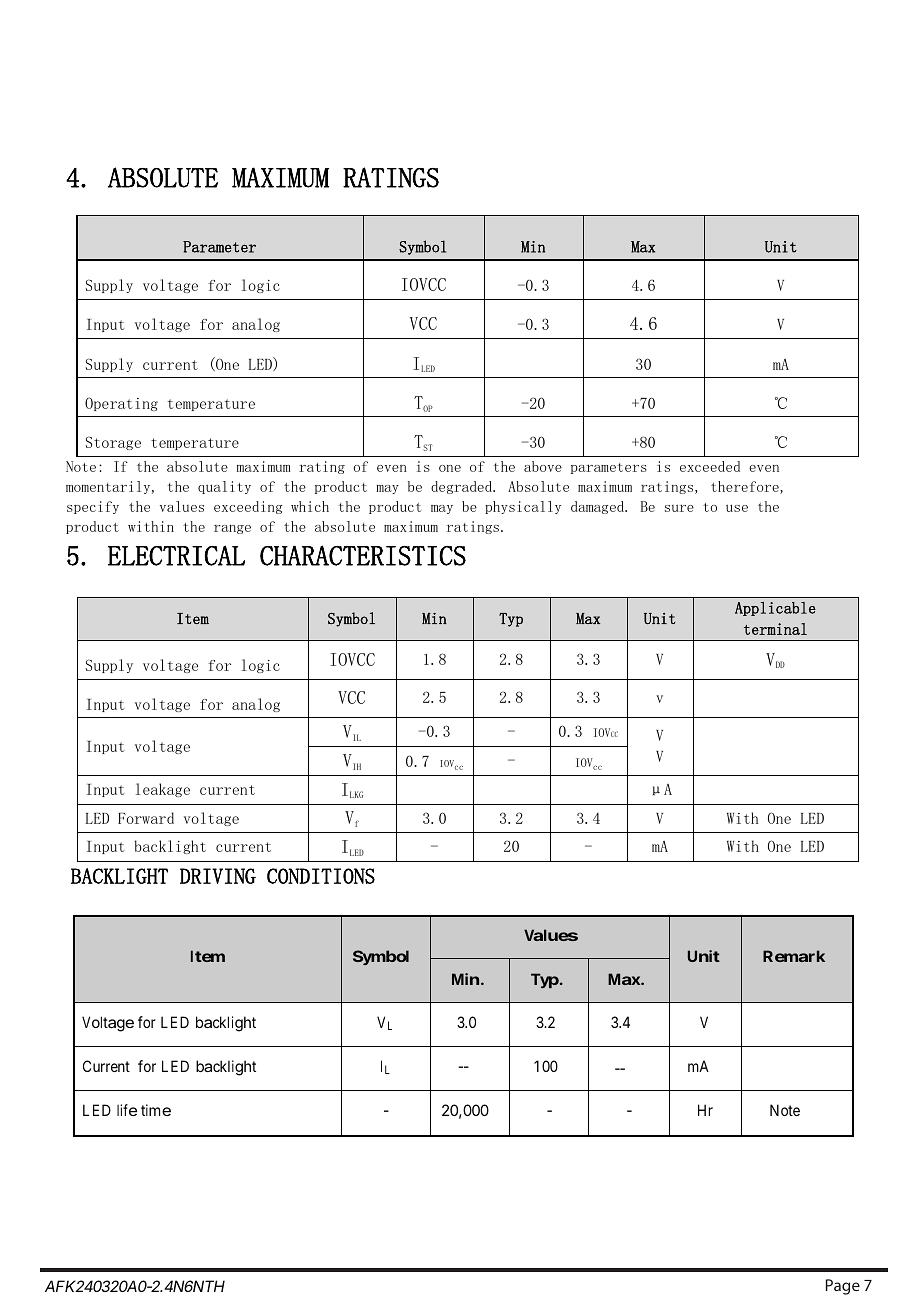 The image size is (924, 1308). Describe the element at coordinates (127, 1110) in the image. I see `life` at that location.
